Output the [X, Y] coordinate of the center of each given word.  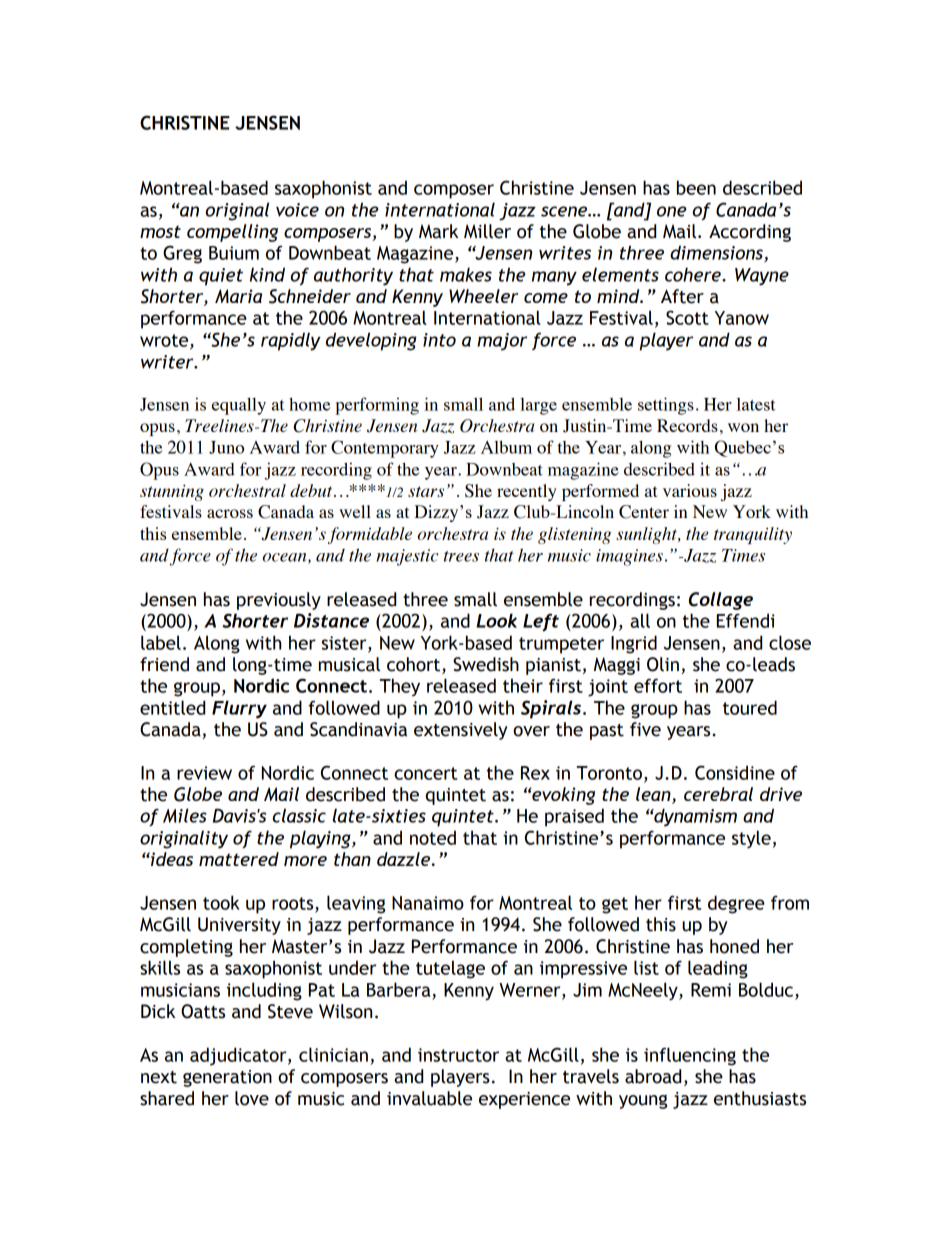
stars [426, 491]
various [690, 490]
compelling [232, 233]
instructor [458, 1055]
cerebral [718, 794]
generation [227, 1078]
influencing [690, 1056]
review [204, 773]
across [230, 513]
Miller [487, 231]
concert [425, 773]
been [696, 187]
